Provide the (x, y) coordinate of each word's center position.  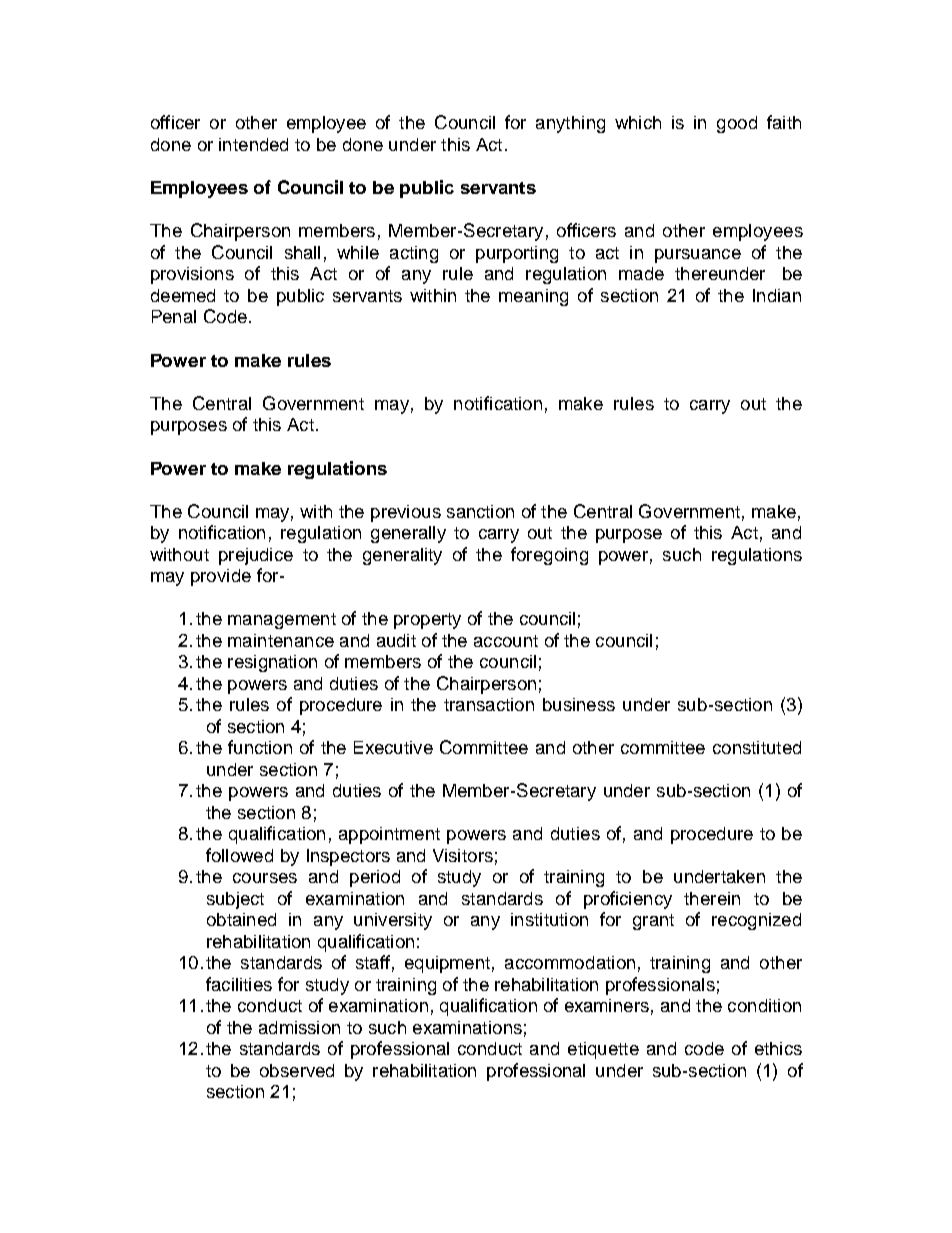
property (427, 621)
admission (299, 1027)
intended (253, 144)
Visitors (463, 855)
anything (570, 124)
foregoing (549, 556)
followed (239, 855)
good (737, 124)
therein (712, 898)
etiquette (603, 1050)
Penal (174, 316)
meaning (533, 297)
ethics (778, 1048)
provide (221, 577)
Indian (777, 295)
